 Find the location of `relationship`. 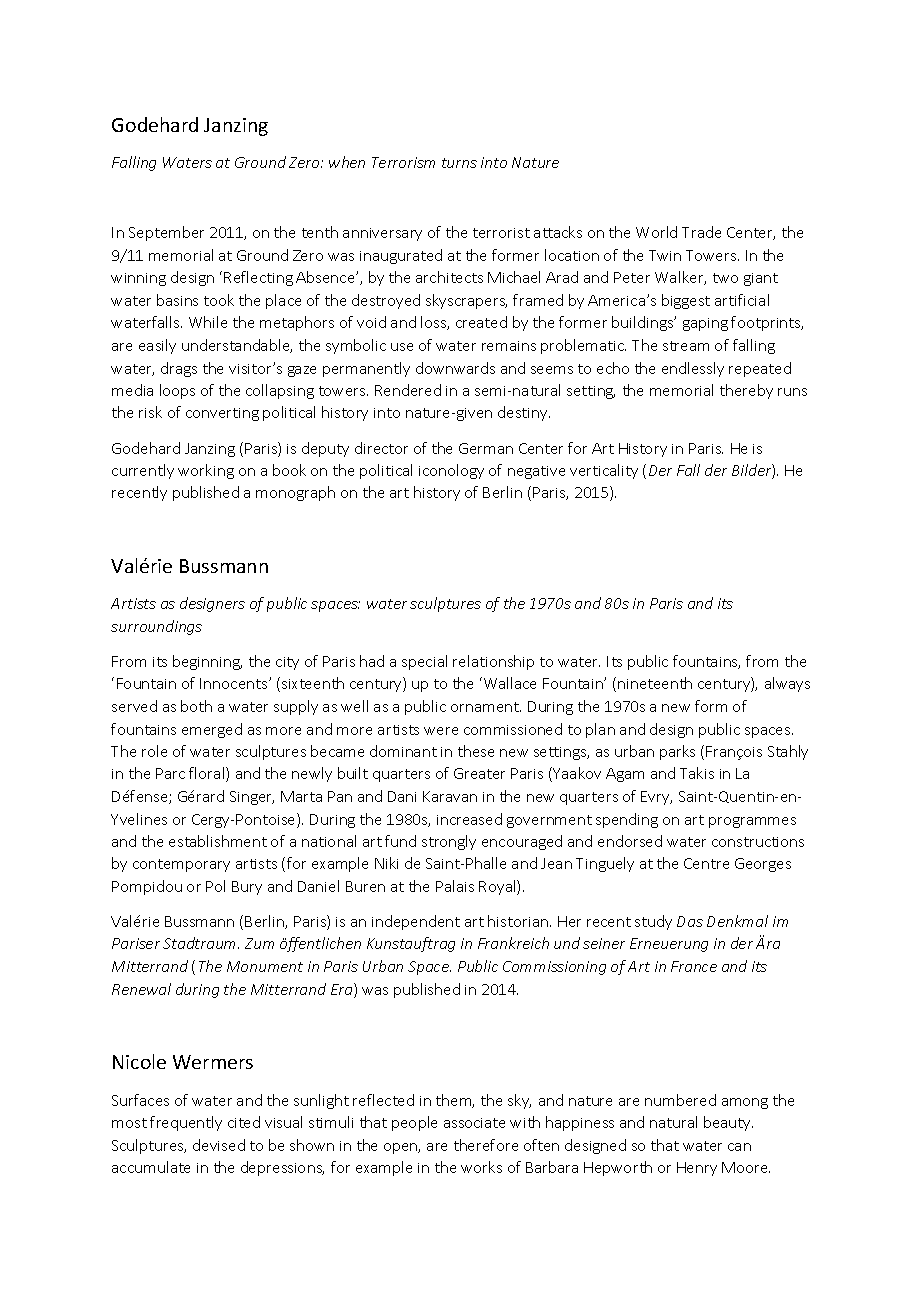

relationship is located at coordinates (493, 662).
